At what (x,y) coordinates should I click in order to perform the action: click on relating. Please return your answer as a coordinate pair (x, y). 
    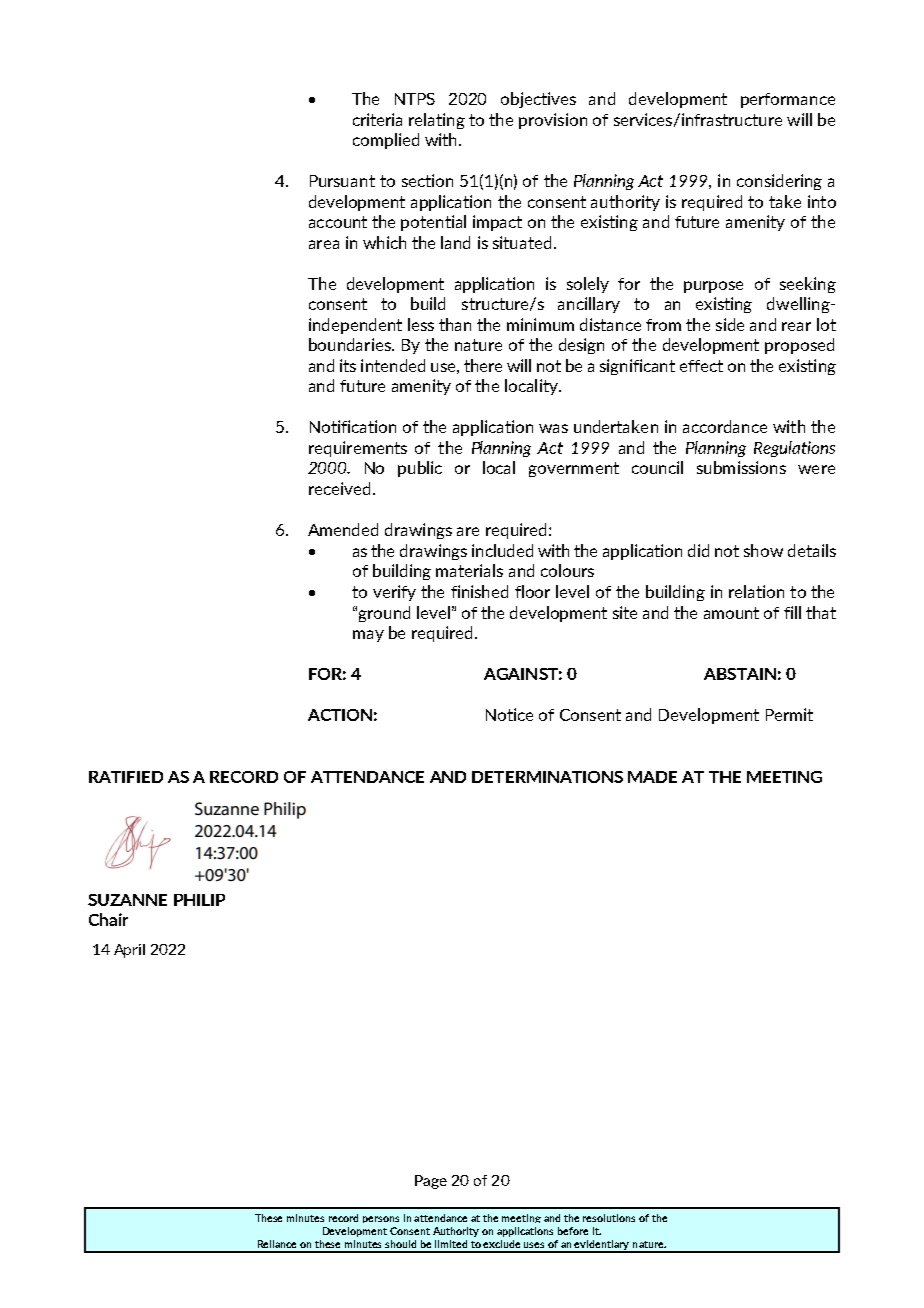
    Looking at the image, I should click on (437, 121).
